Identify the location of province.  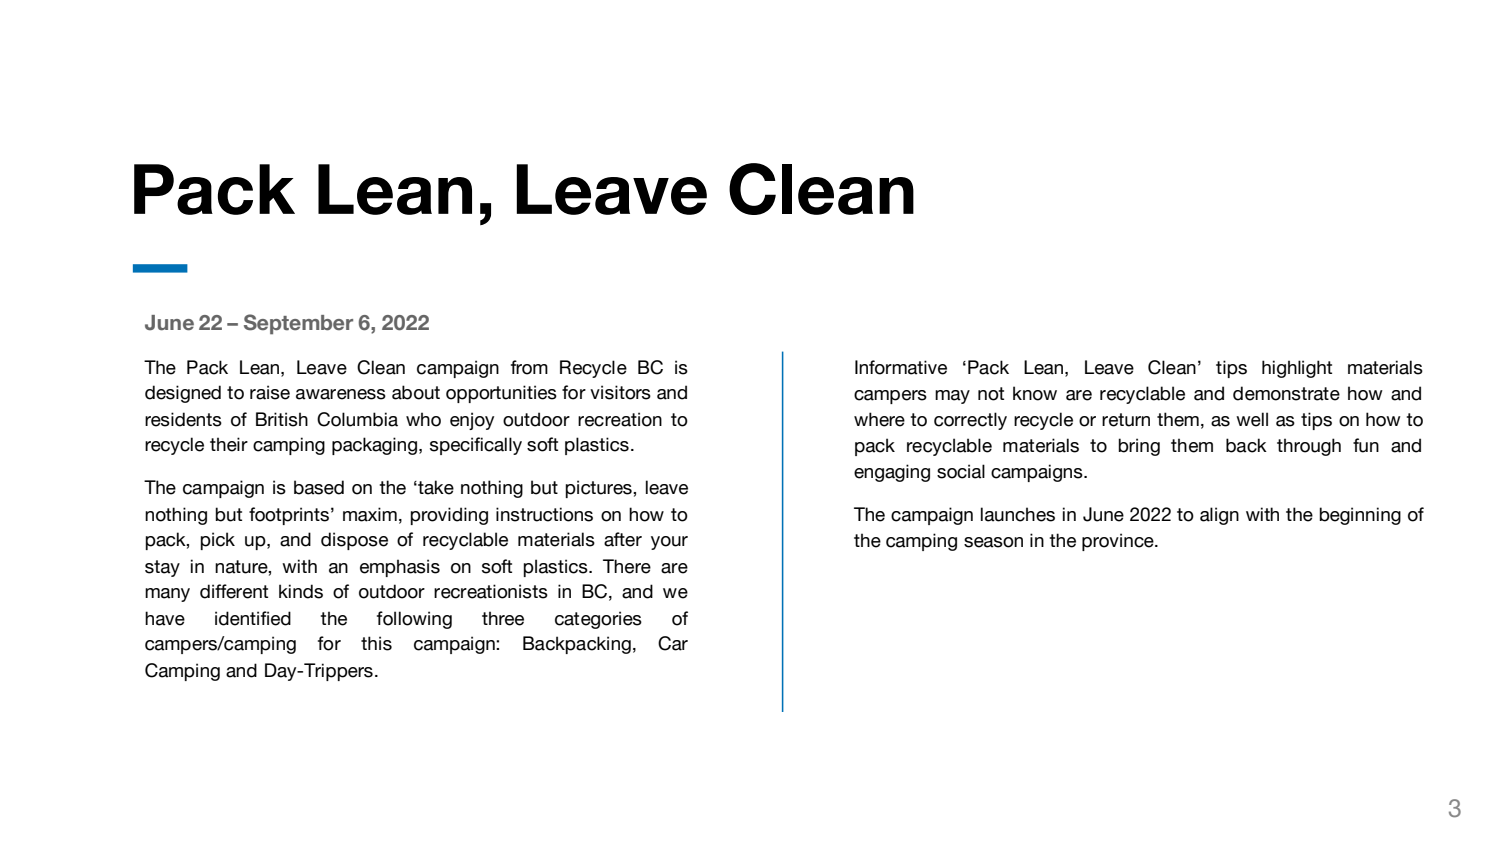
(1119, 542).
